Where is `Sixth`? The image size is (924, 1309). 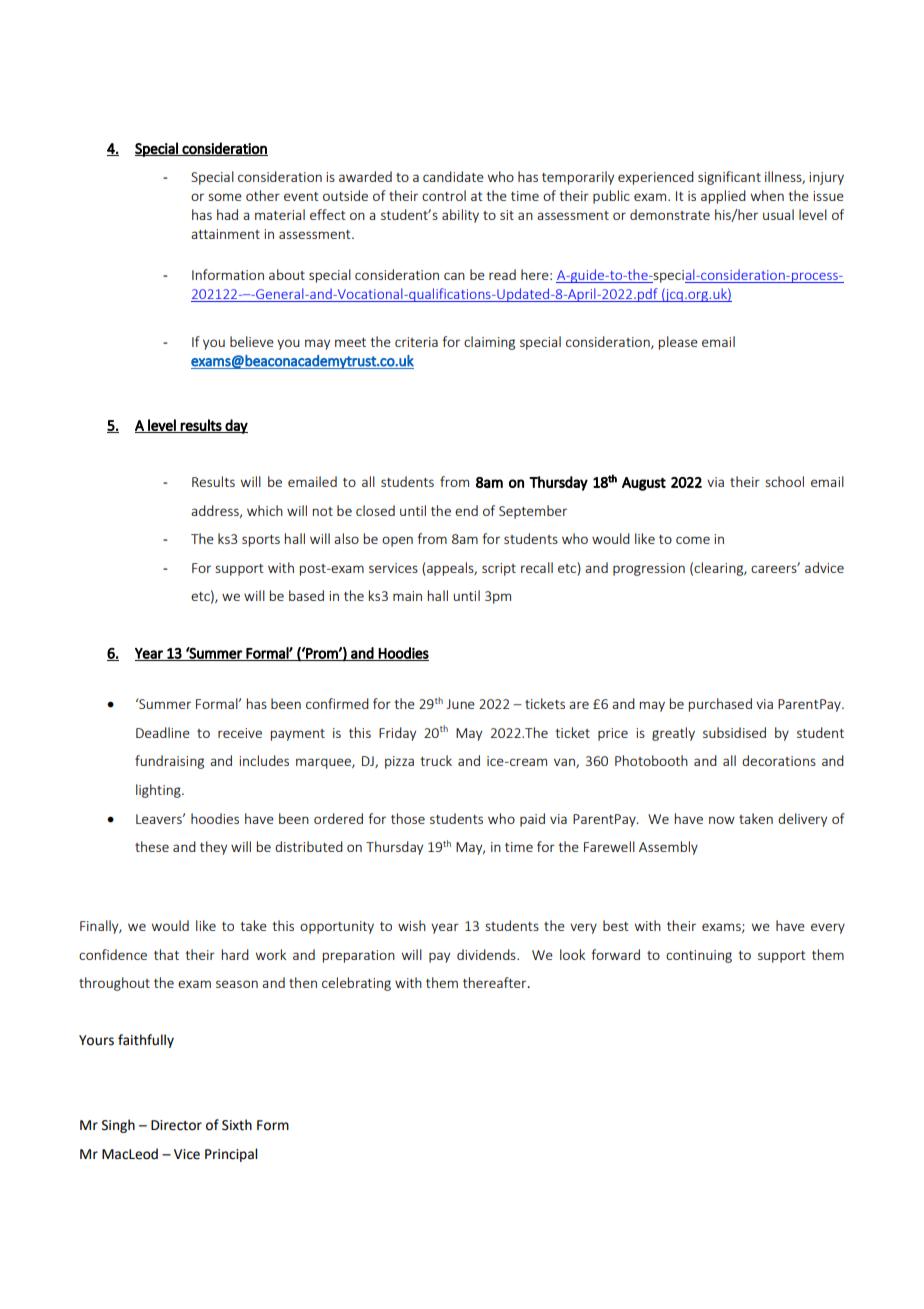
Sixth is located at coordinates (237, 1125).
